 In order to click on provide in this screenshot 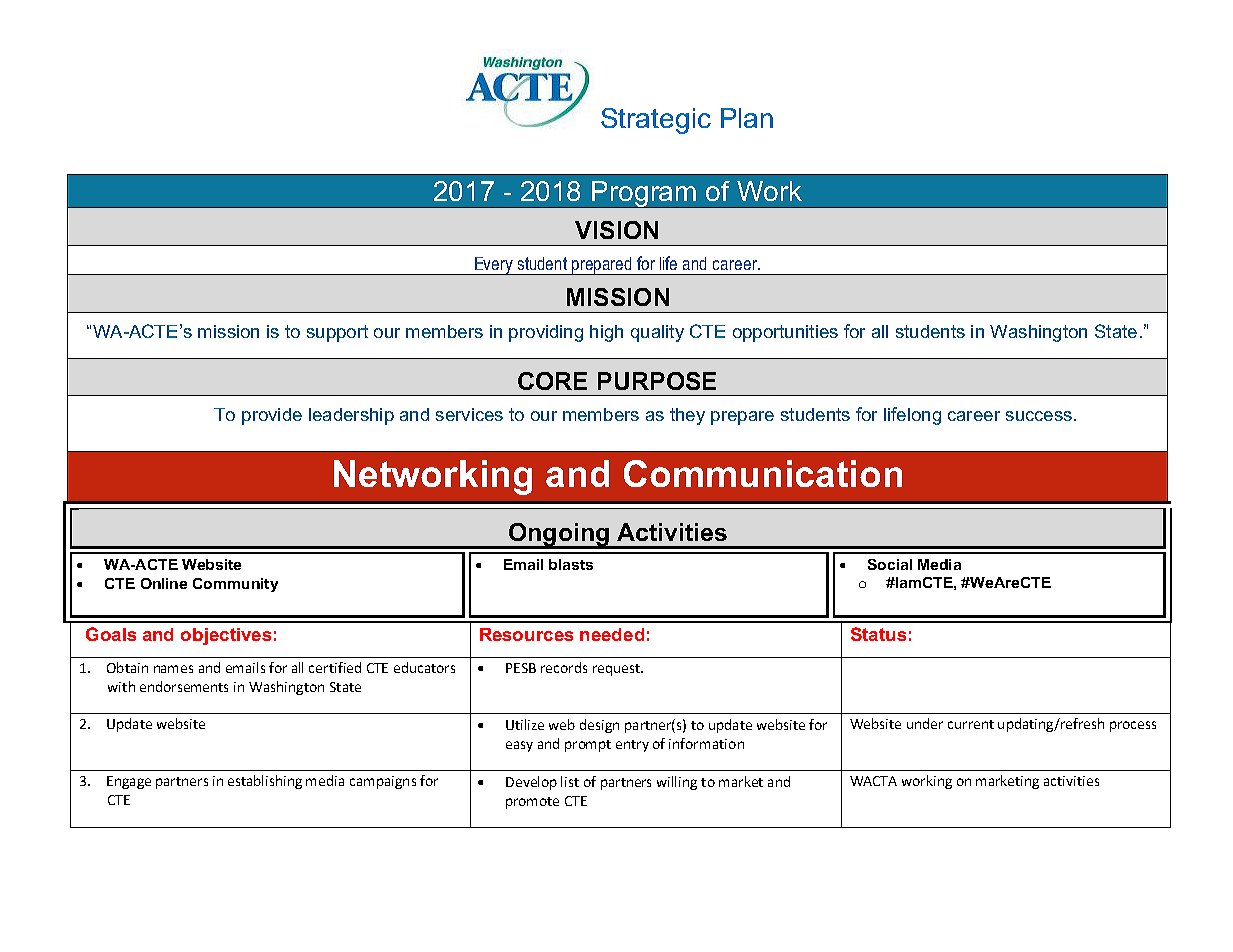, I will do `click(272, 416)`.
